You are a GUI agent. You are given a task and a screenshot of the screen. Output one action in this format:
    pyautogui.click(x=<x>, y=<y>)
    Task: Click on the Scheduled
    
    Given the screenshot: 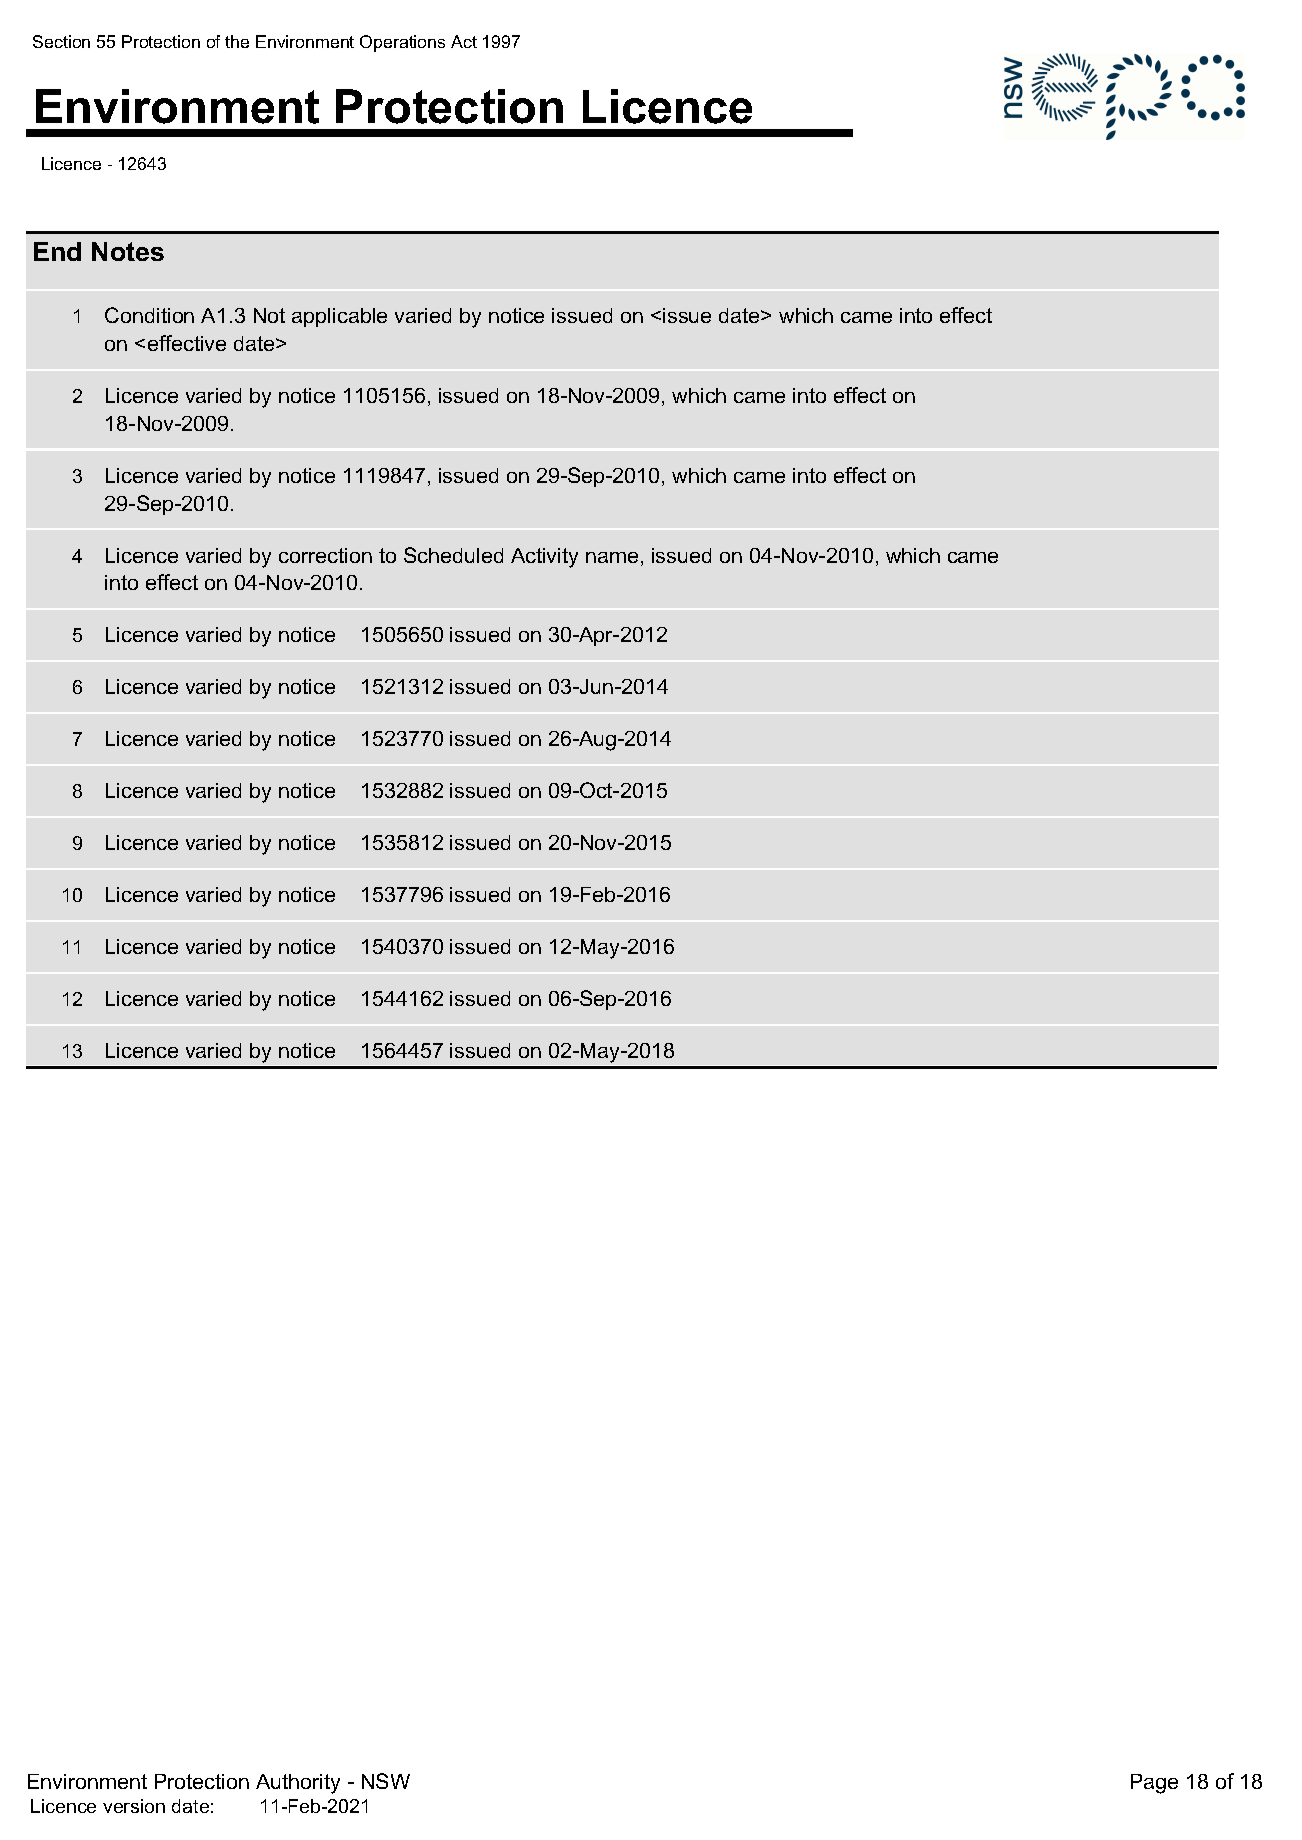 What is the action you would take?
    pyautogui.click(x=453, y=555)
